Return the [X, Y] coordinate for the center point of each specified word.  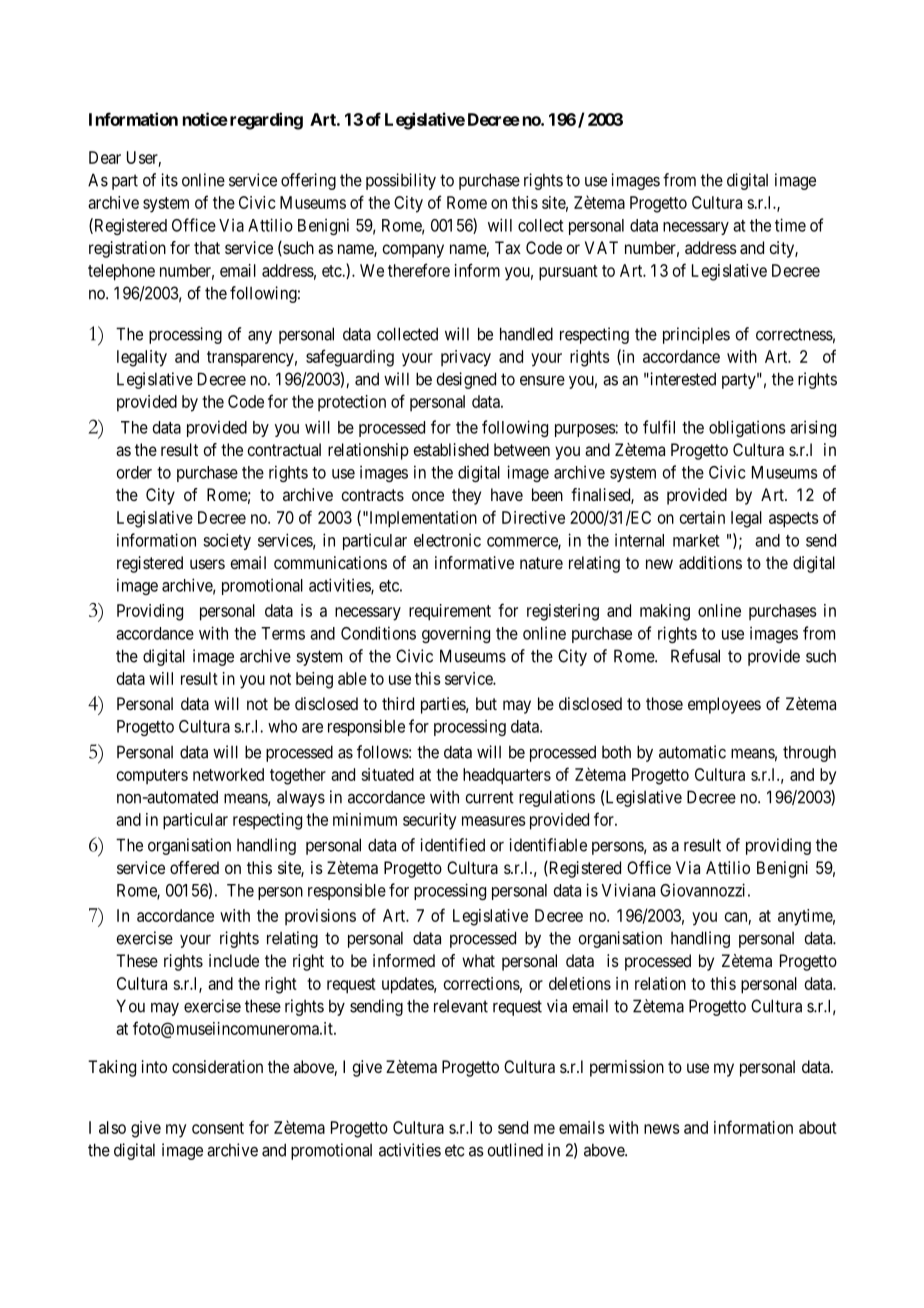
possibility [401, 181]
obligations [747, 428]
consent [218, 1128]
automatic [692, 752]
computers [152, 776]
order [134, 472]
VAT [601, 247]
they [466, 496]
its [169, 180]
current [489, 797]
